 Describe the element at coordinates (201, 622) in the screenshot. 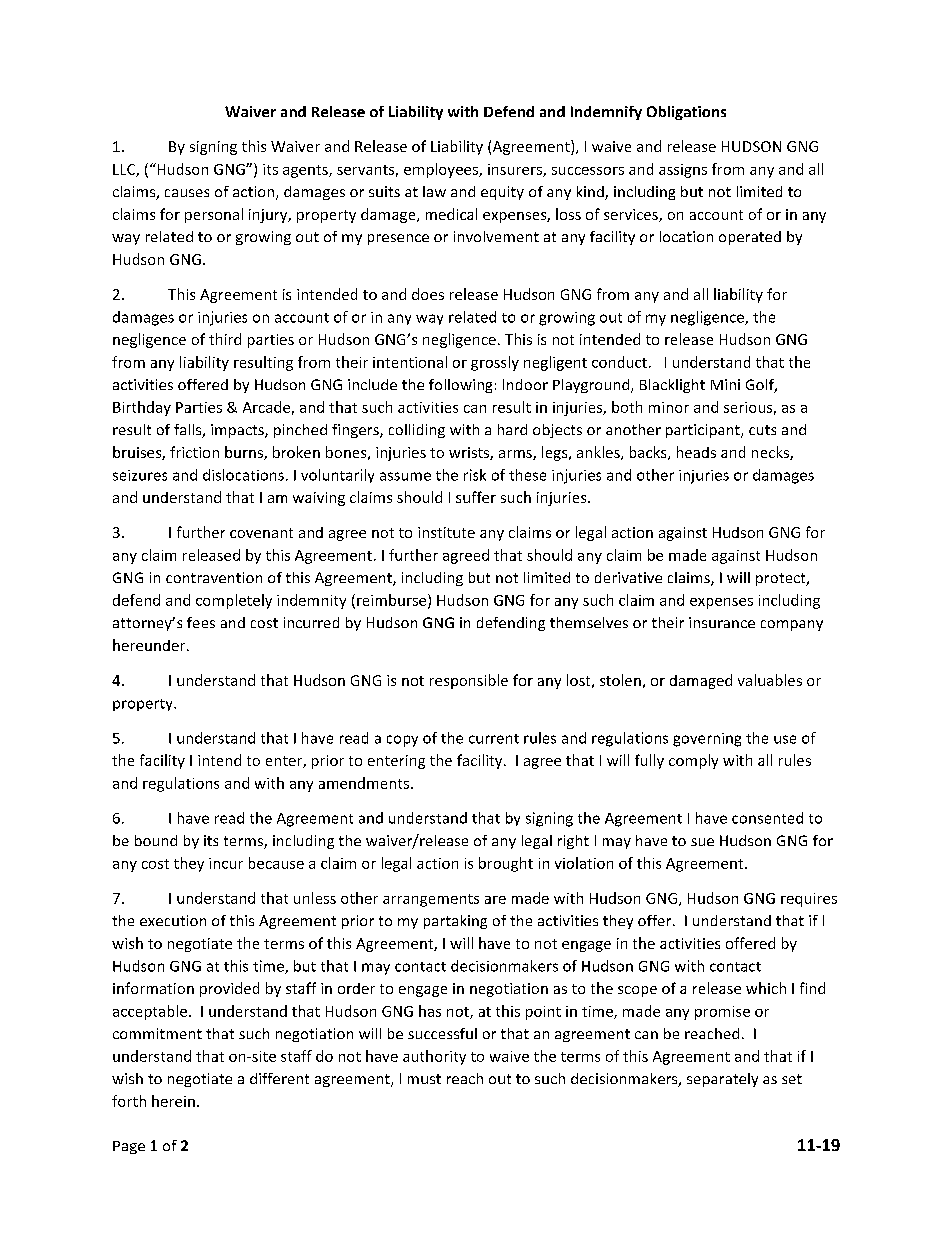

I see `fees` at that location.
